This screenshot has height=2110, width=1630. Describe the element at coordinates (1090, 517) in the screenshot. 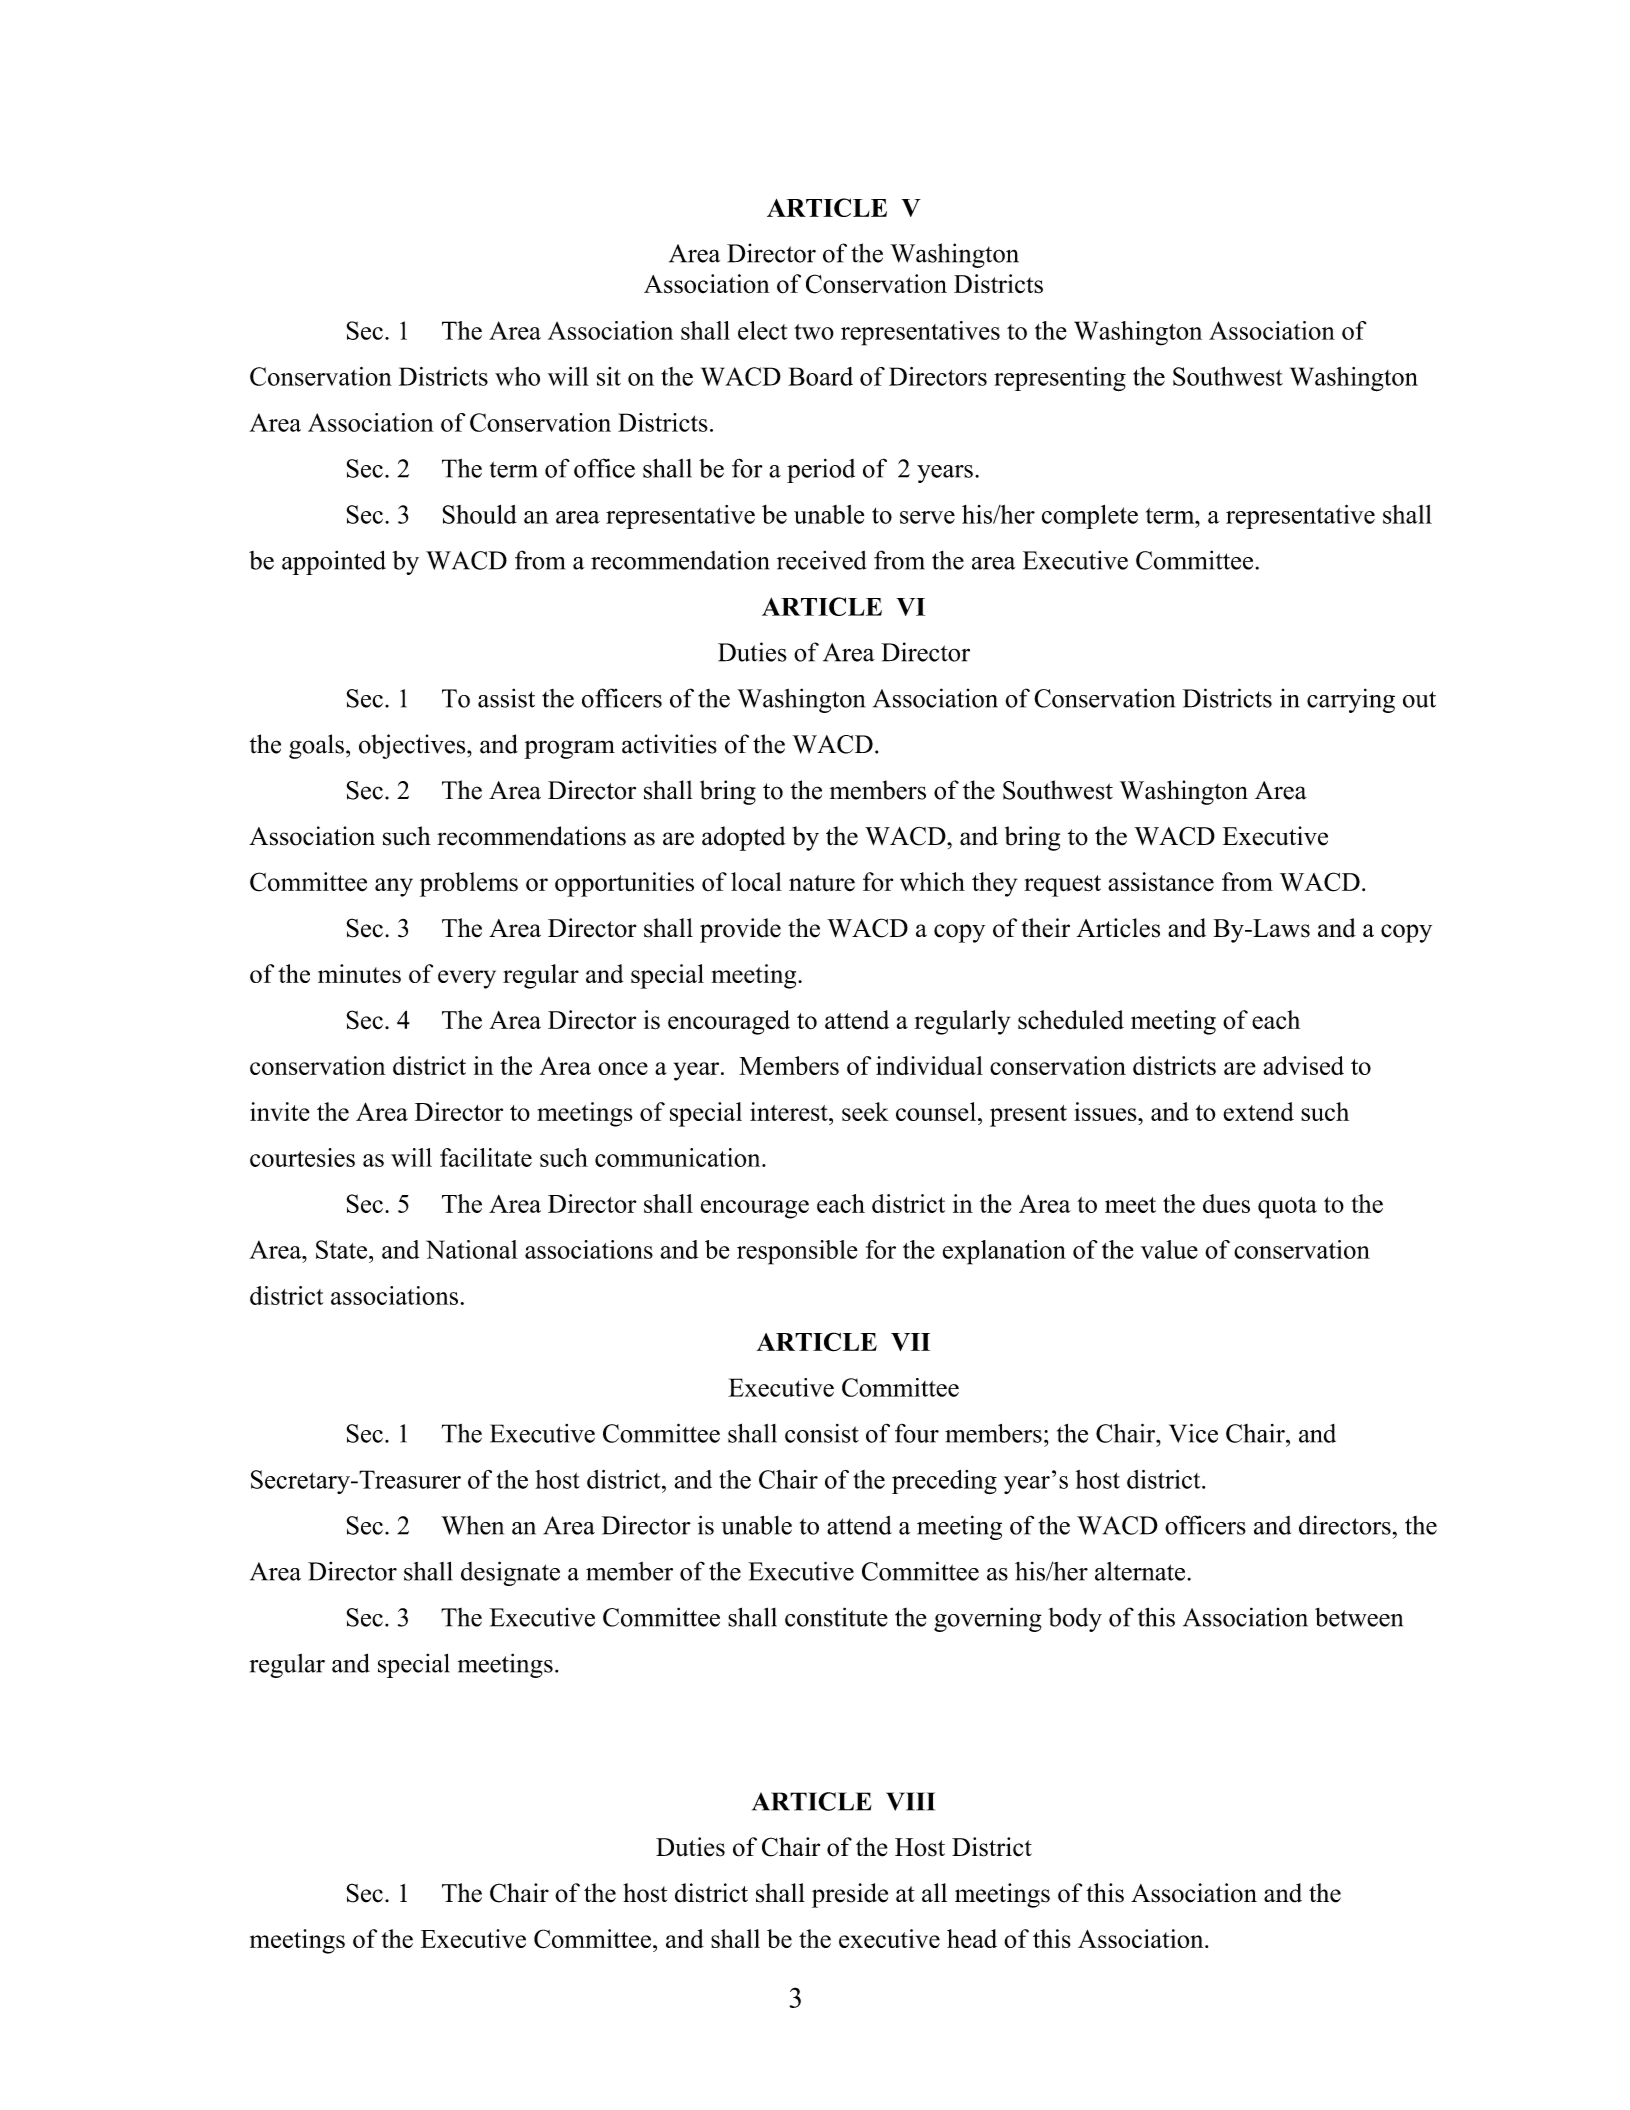

I see `complete` at that location.
